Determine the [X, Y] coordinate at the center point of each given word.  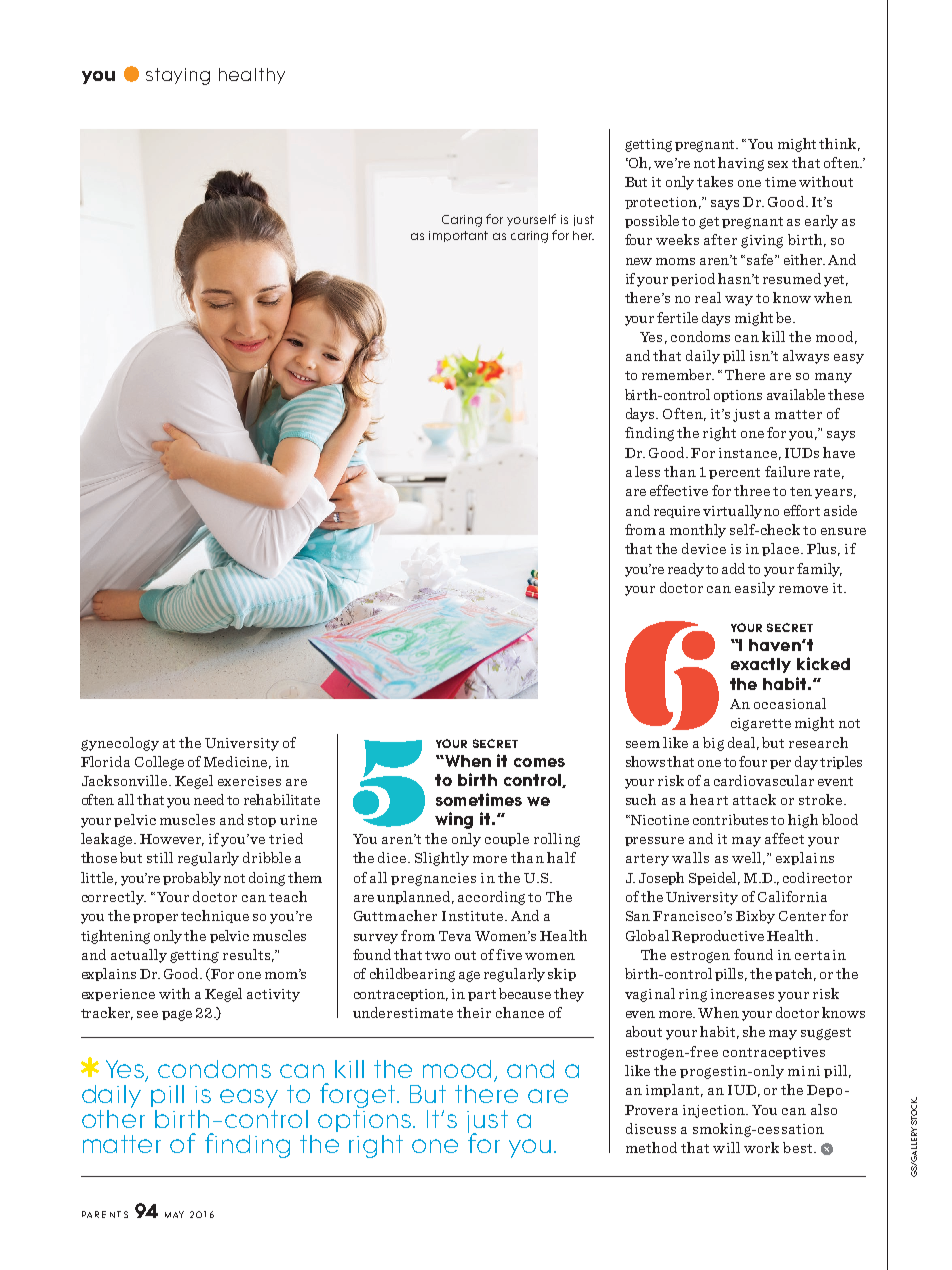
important [458, 236]
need [209, 799]
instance [748, 453]
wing [454, 820]
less [647, 471]
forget [359, 1095]
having [741, 164]
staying [178, 76]
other [113, 1117]
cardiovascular [764, 780]
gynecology [120, 744]
